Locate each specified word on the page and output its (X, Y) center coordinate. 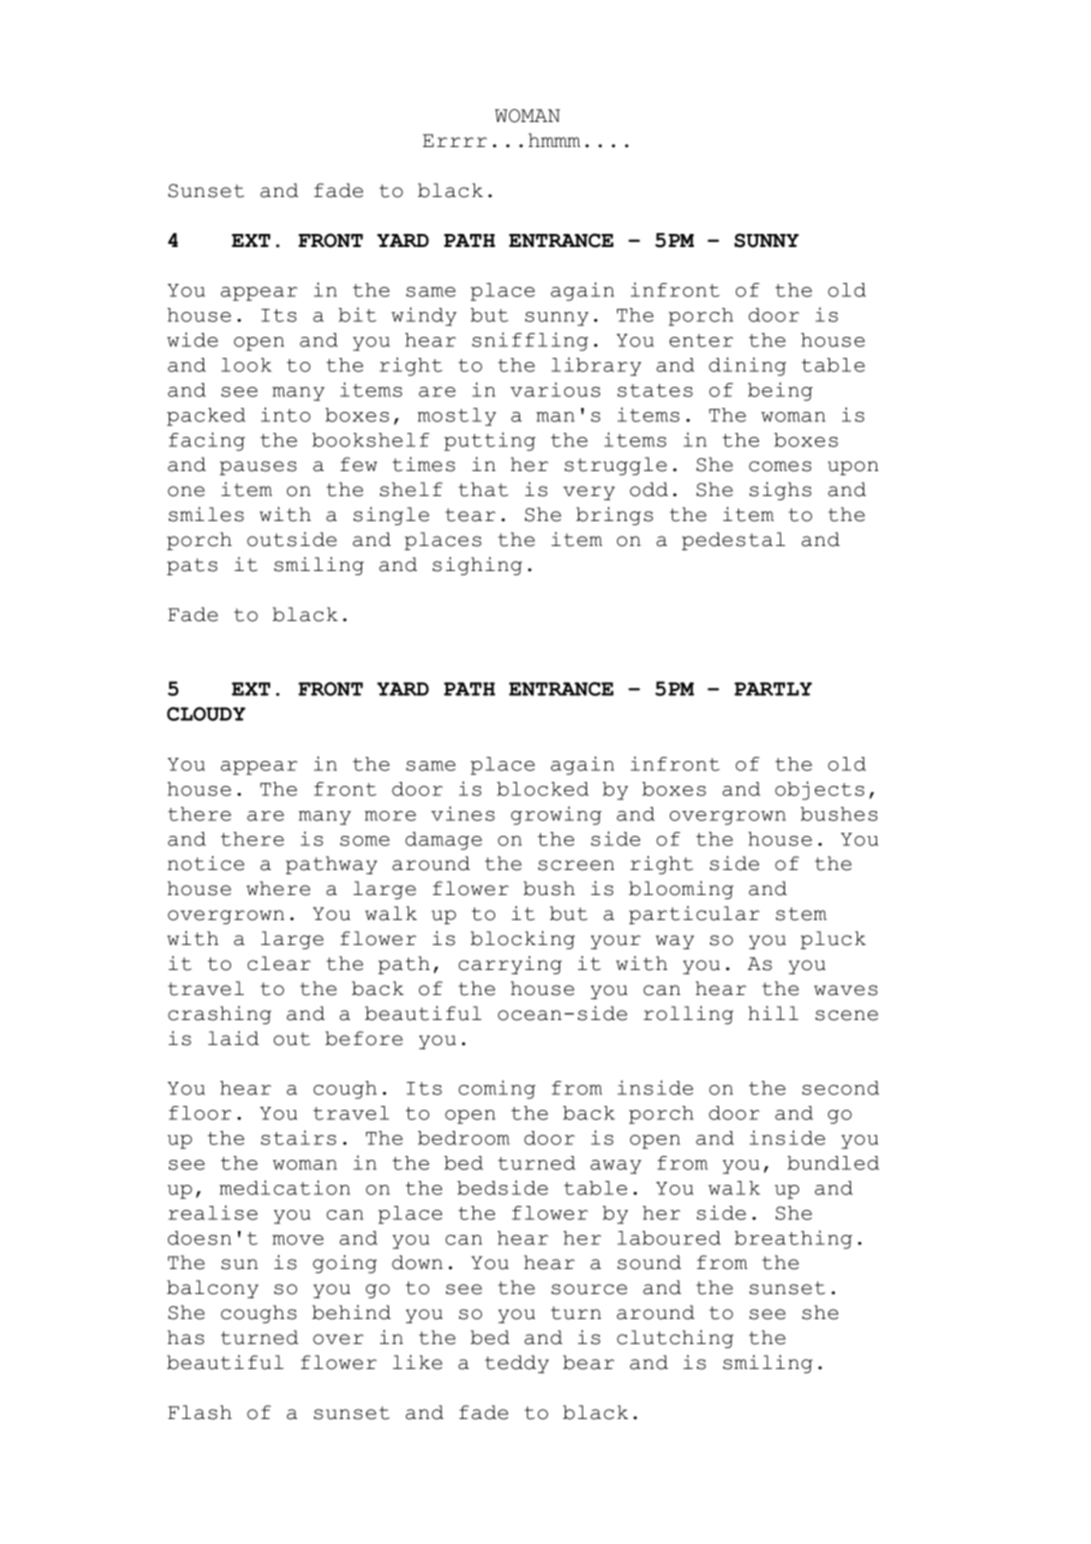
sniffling (530, 341)
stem (801, 914)
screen (576, 865)
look (246, 365)
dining (747, 366)
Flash (200, 1412)
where (278, 888)
